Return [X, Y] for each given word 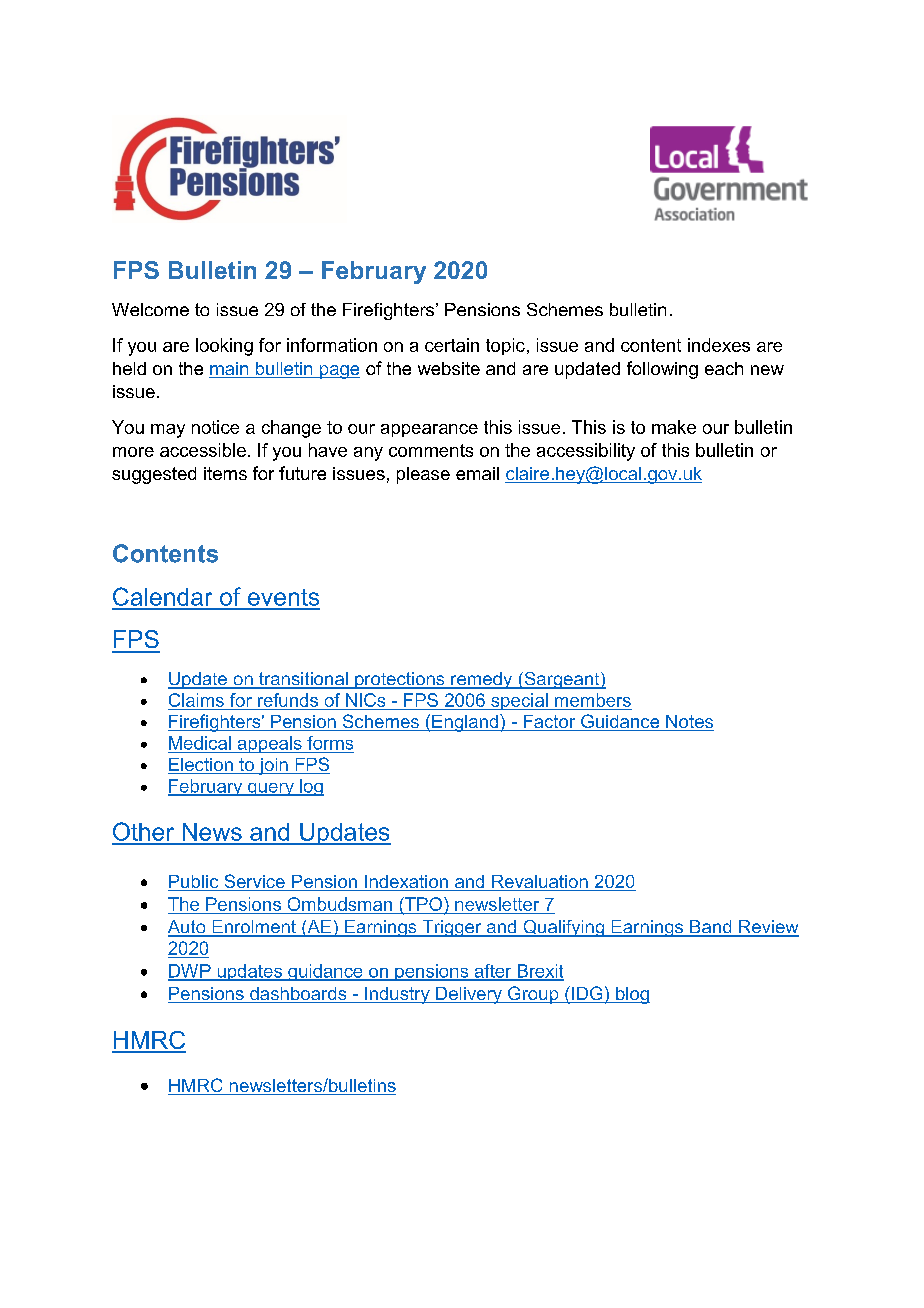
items [225, 473]
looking [224, 347]
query [271, 789]
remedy [482, 680]
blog [632, 995]
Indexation [406, 883]
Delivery [469, 995]
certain [452, 345]
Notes [689, 723]
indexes [719, 345]
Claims [196, 700]
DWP [190, 972]
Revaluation [540, 883]
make [674, 427]
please [423, 475]
